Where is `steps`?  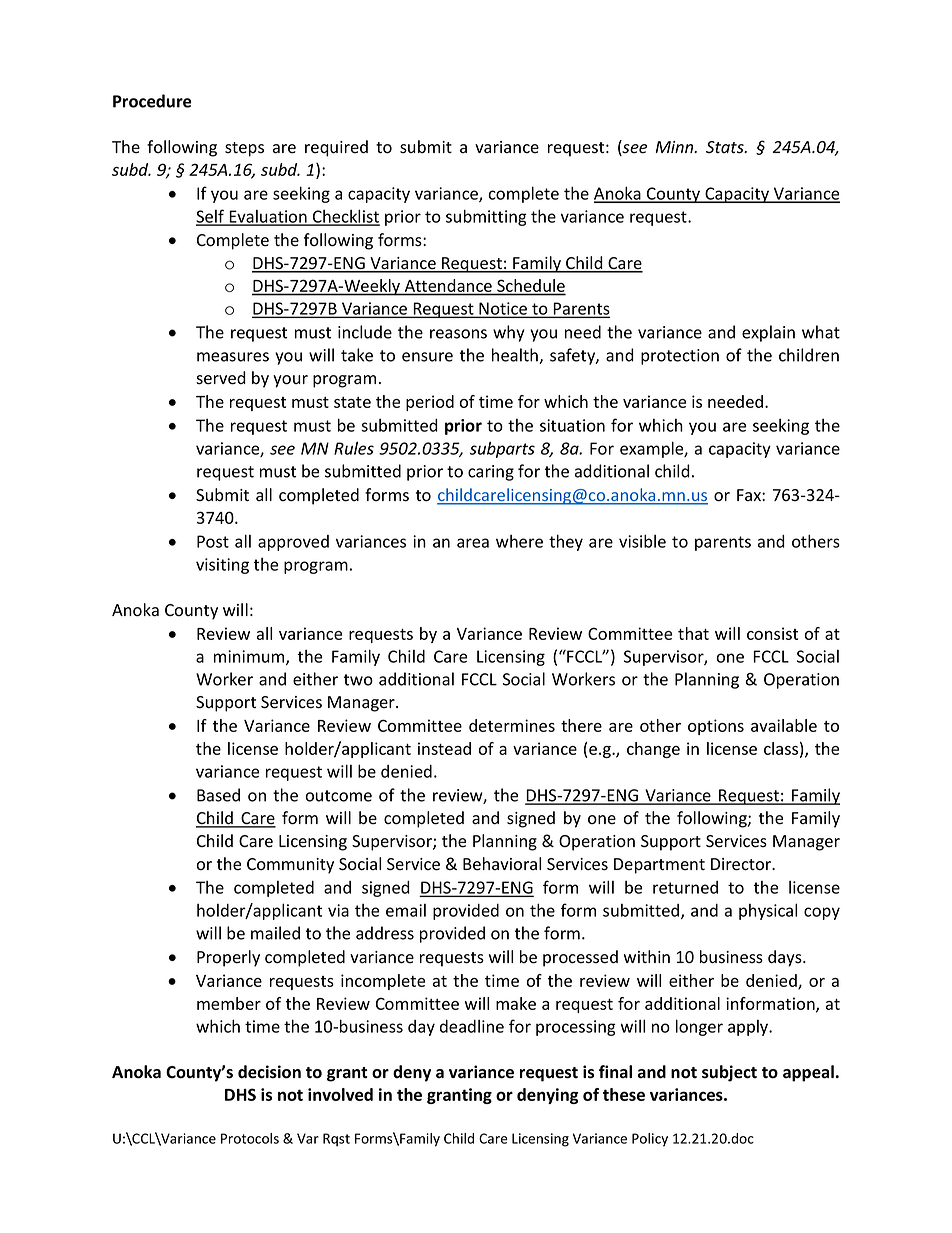 steps is located at coordinates (244, 149).
